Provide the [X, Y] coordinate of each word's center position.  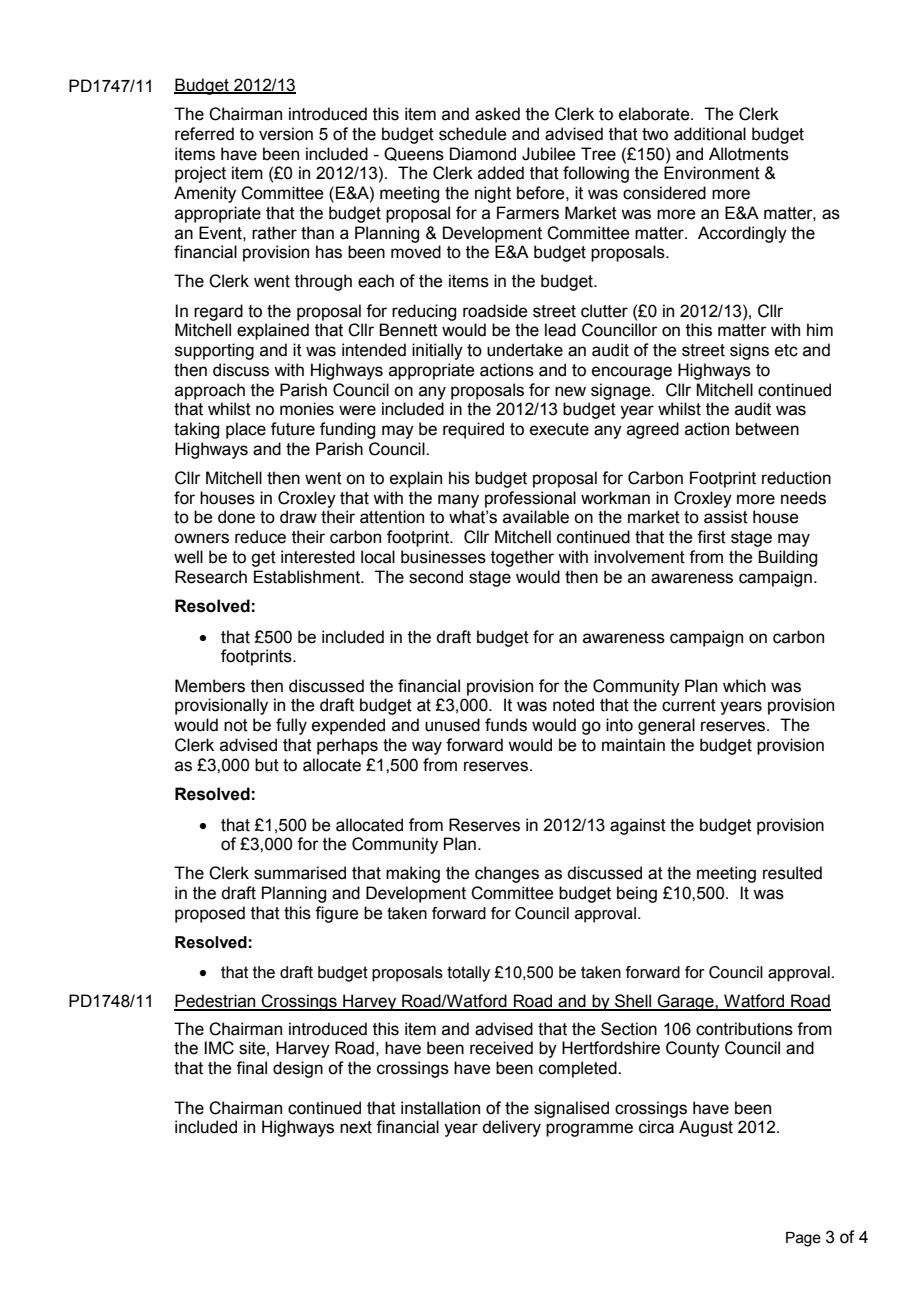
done [236, 517]
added [501, 173]
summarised [300, 873]
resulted [792, 873]
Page [803, 1239]
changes [507, 874]
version [286, 134]
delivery [511, 1128]
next [356, 1127]
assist [726, 517]
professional [530, 499]
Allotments [749, 154]
